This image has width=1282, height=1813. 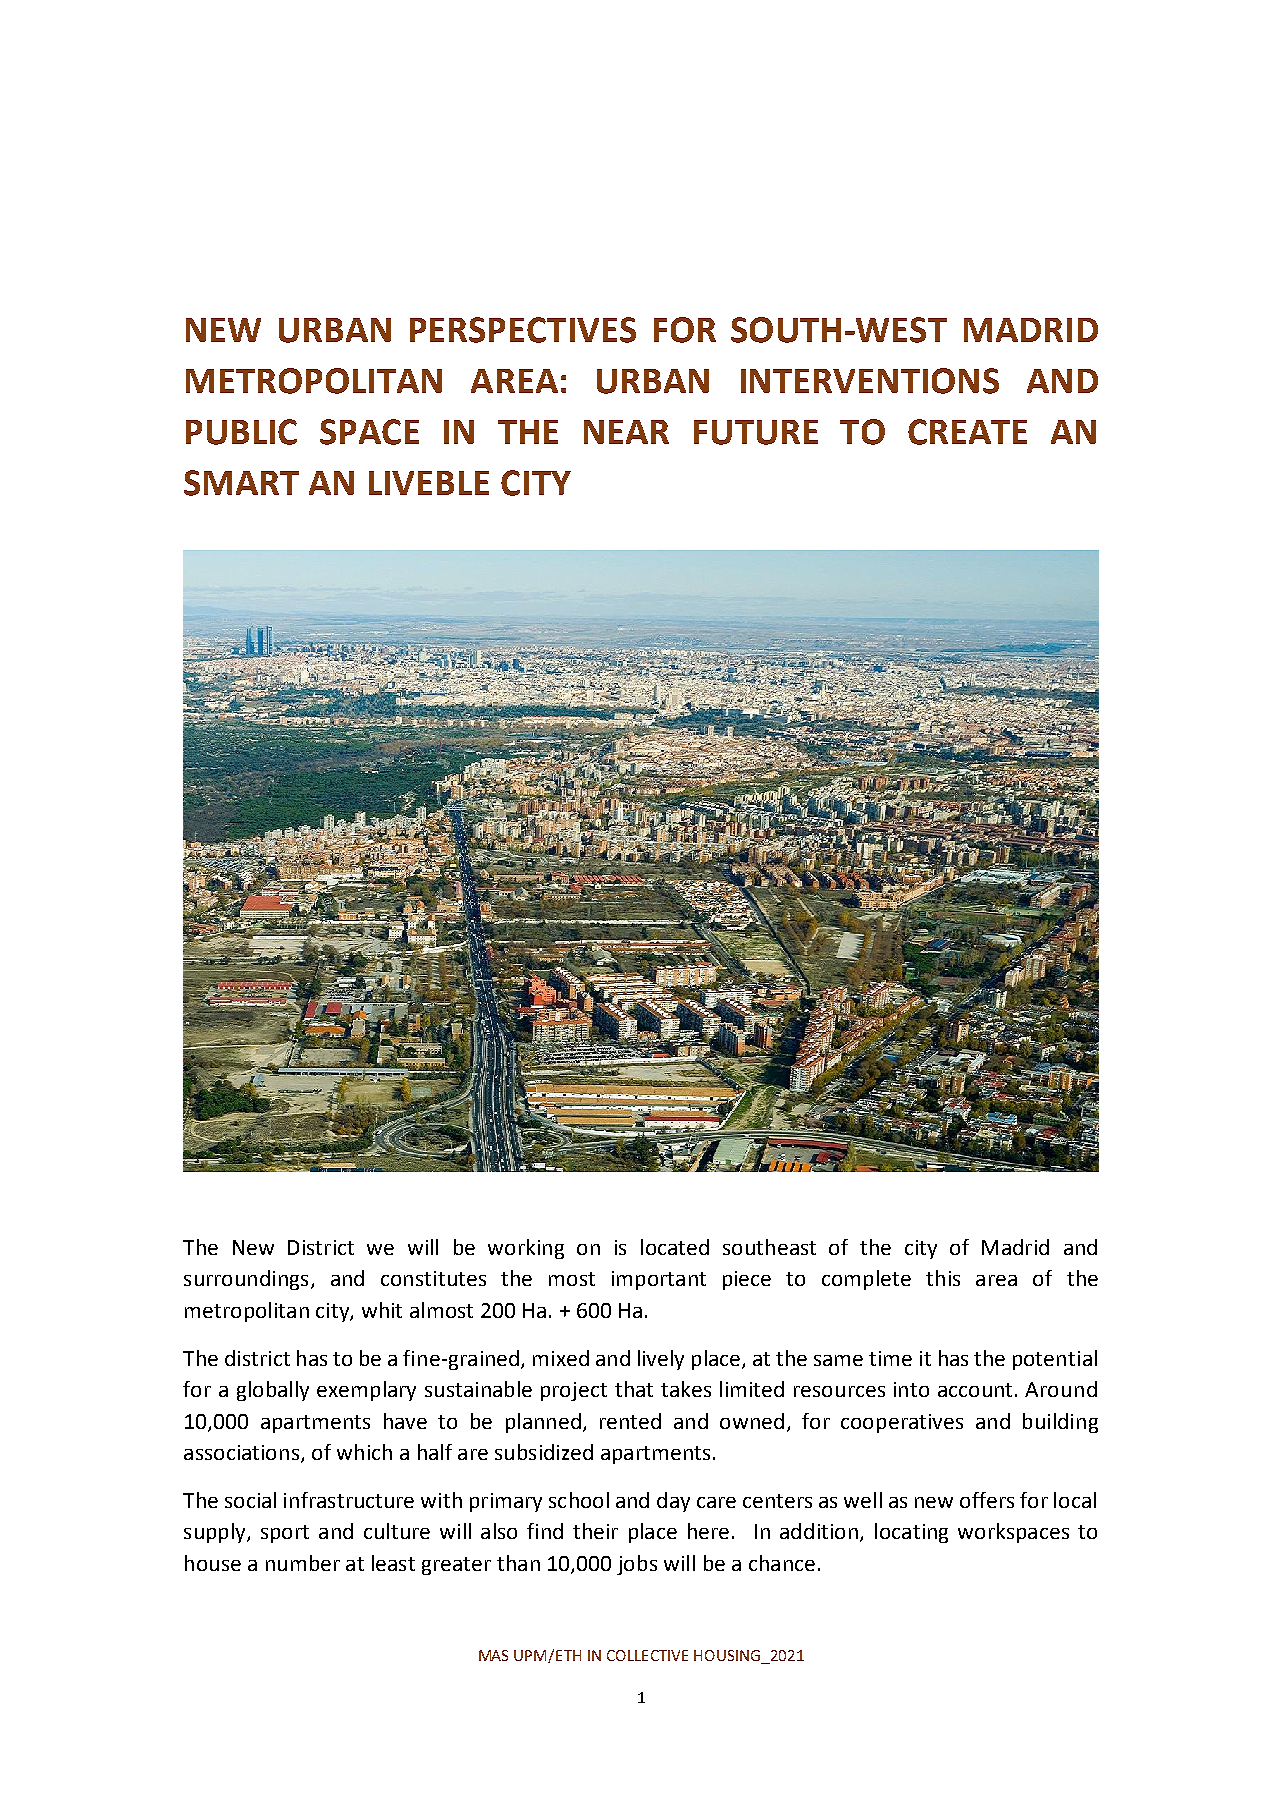 I want to click on located, so click(x=675, y=1247).
